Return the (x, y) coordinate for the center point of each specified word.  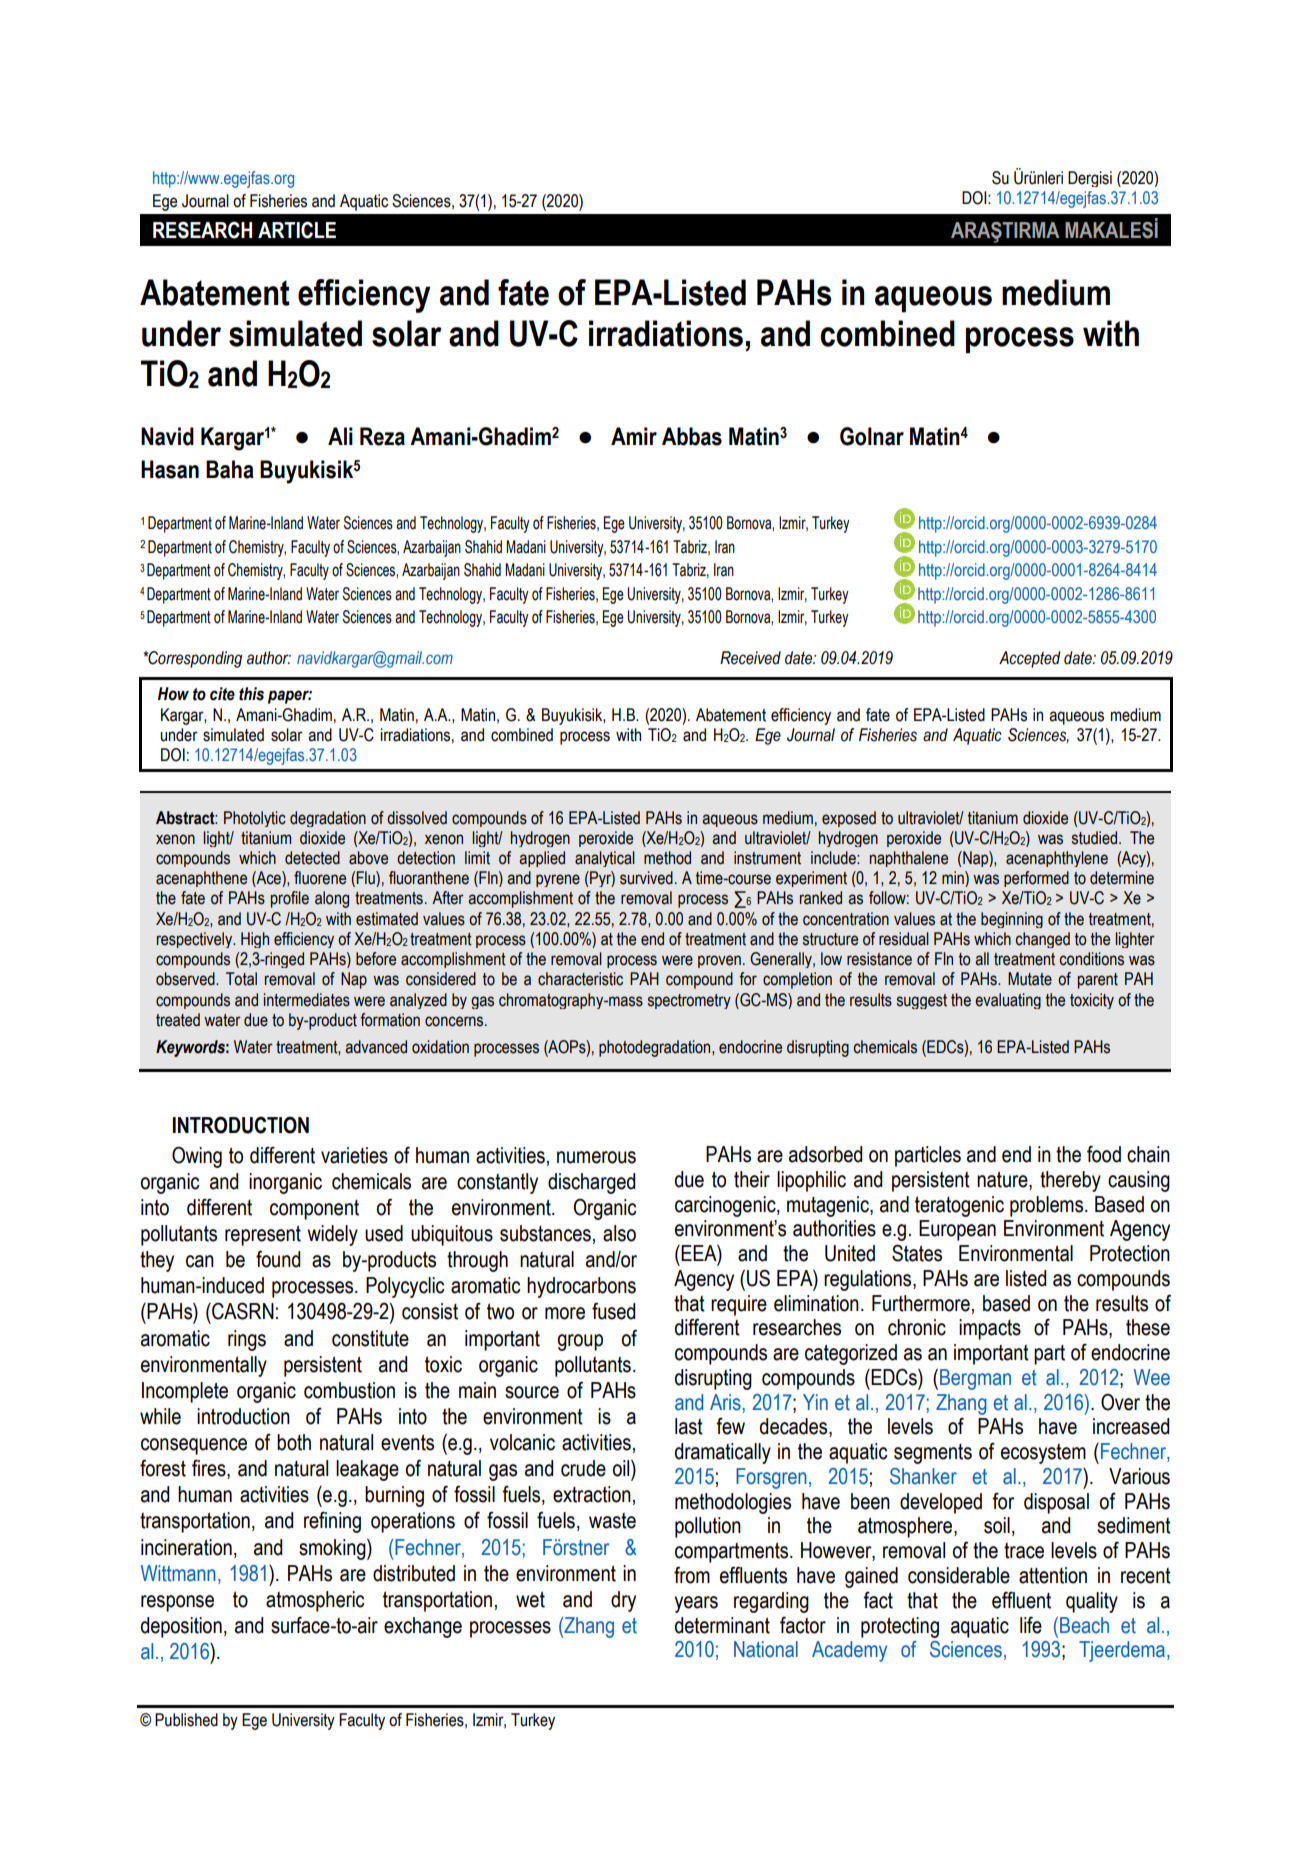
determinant (722, 1625)
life (1031, 1625)
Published (186, 1720)
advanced (376, 1047)
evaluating (1008, 1001)
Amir (634, 436)
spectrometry (689, 1001)
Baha (230, 469)
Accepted (1030, 659)
